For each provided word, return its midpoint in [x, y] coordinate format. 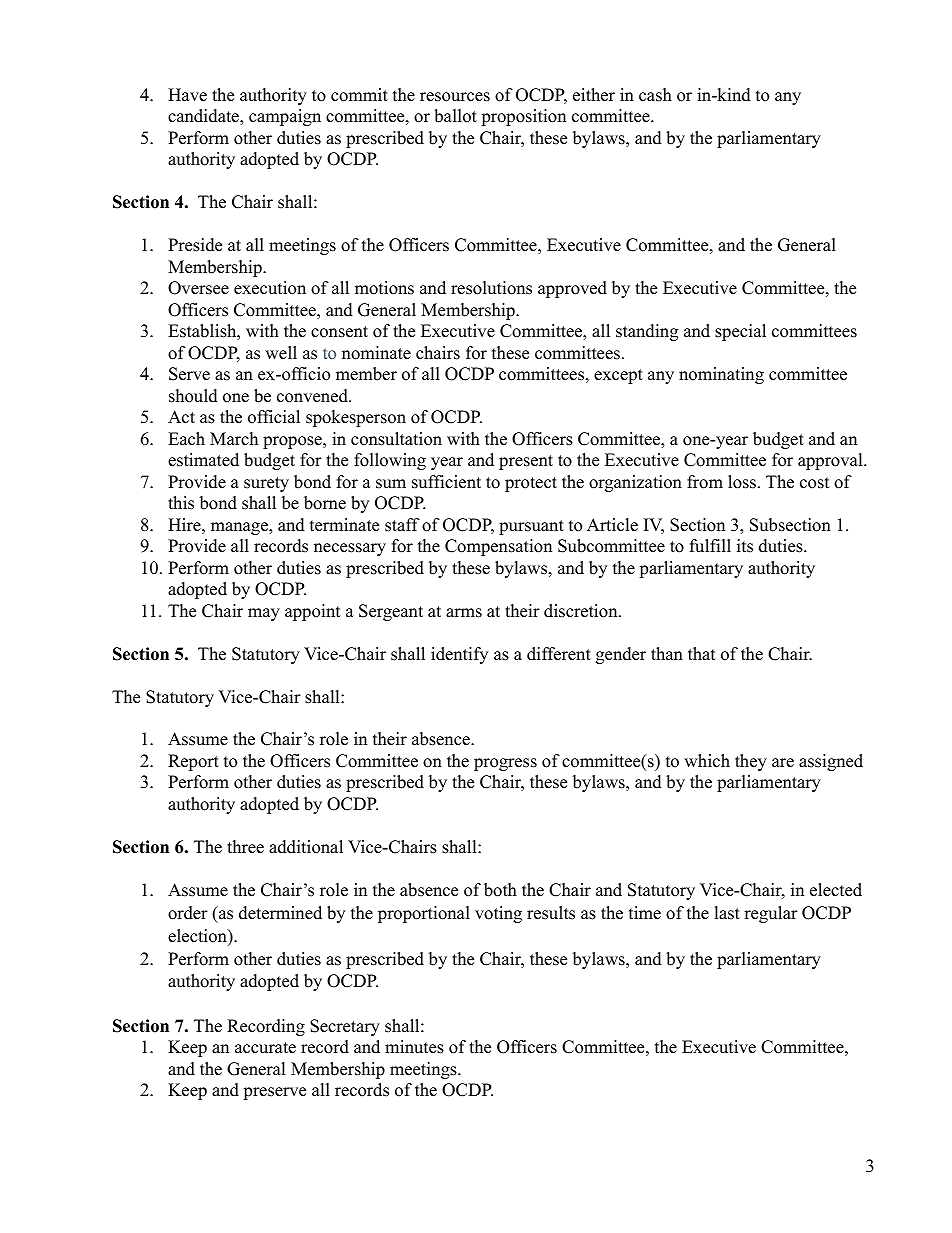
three [245, 847]
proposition [523, 117]
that [702, 653]
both [500, 890]
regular [771, 914]
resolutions [491, 288]
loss [742, 482]
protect [531, 484]
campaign [285, 117]
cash [655, 95]
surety [266, 484]
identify [459, 655]
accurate [265, 1048]
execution [270, 288]
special [740, 332]
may [264, 614]
